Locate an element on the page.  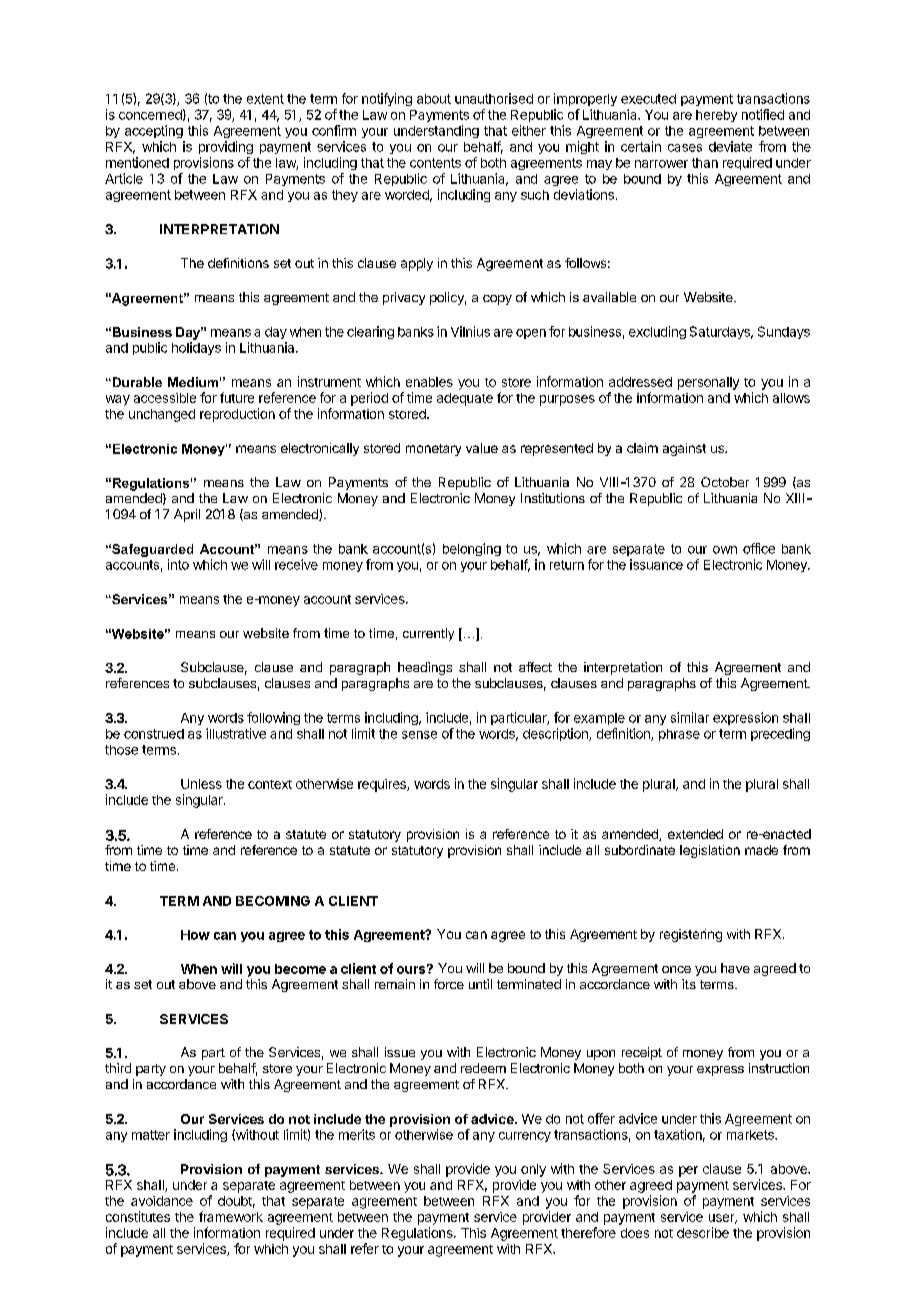
legislation is located at coordinates (710, 851).
